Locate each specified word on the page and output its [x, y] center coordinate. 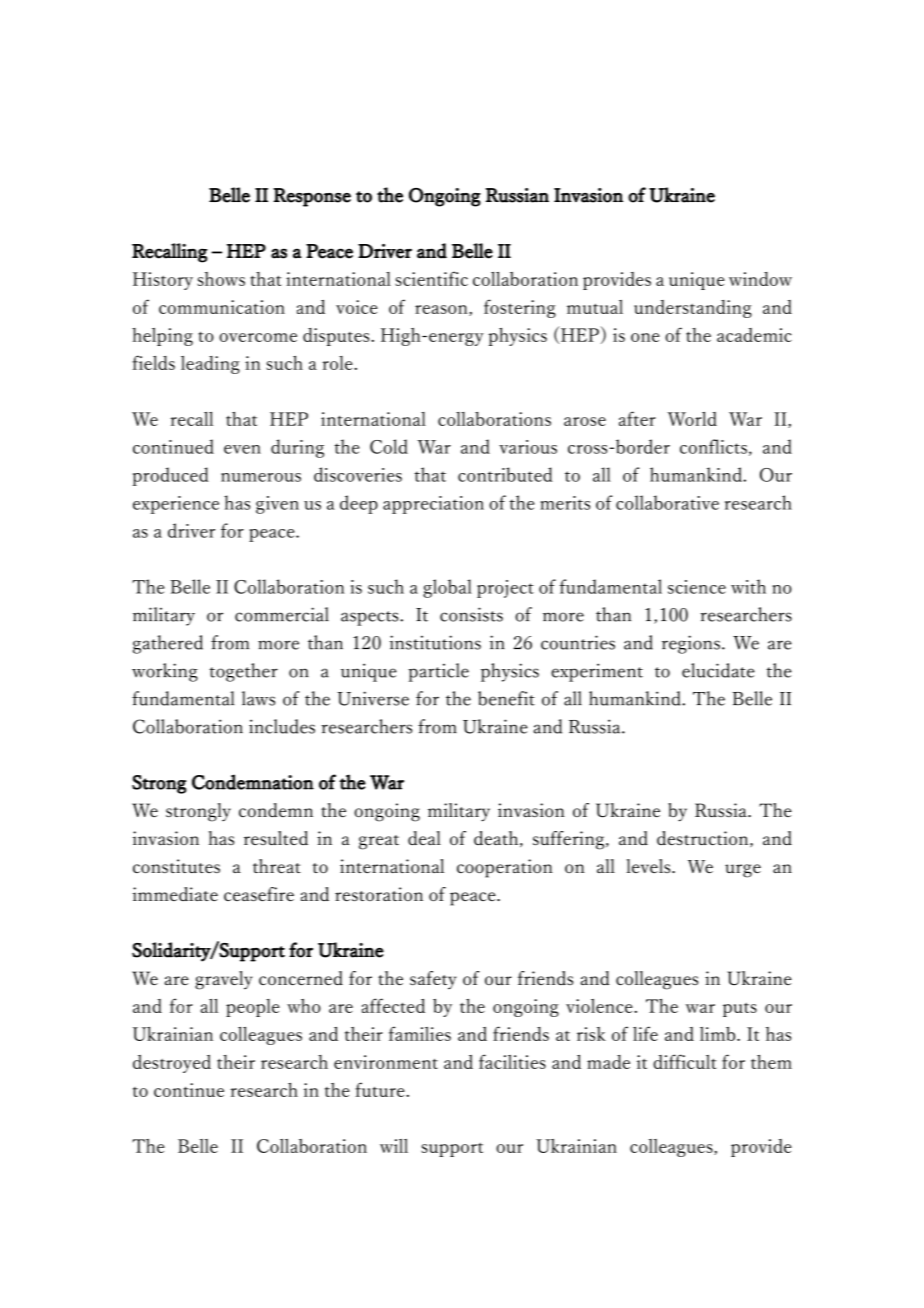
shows [221, 279]
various [528, 447]
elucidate [718, 670]
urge [743, 871]
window [760, 279]
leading [210, 365]
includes [282, 726]
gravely [224, 980]
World [692, 419]
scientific [431, 278]
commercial [282, 614]
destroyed [172, 1064]
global [447, 588]
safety [433, 980]
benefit [506, 698]
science [697, 587]
